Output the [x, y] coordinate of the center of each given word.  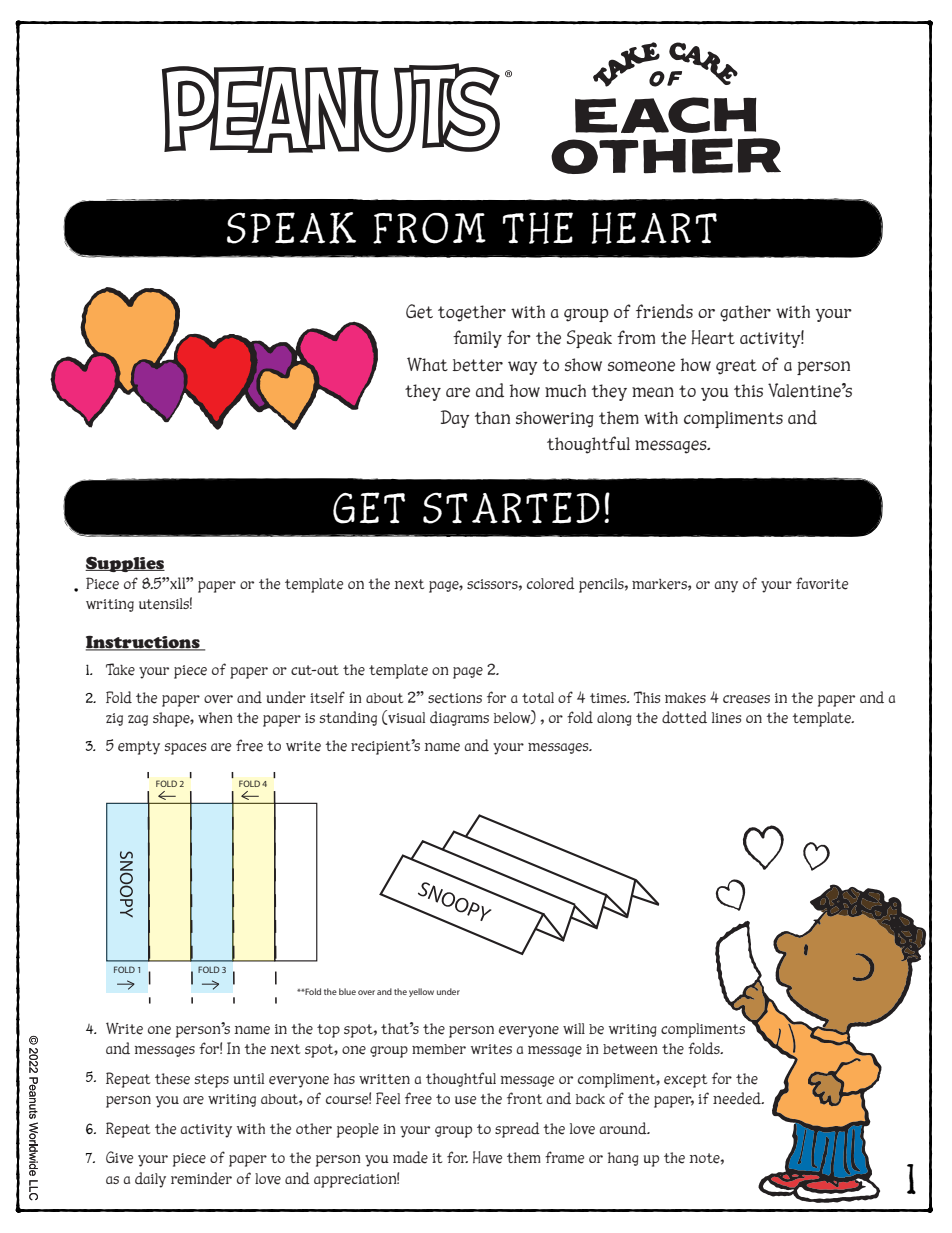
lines [726, 718]
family [477, 339]
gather [745, 313]
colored [551, 583]
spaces [185, 749]
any [726, 587]
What [427, 364]
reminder [201, 1178]
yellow [421, 992]
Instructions [144, 643]
